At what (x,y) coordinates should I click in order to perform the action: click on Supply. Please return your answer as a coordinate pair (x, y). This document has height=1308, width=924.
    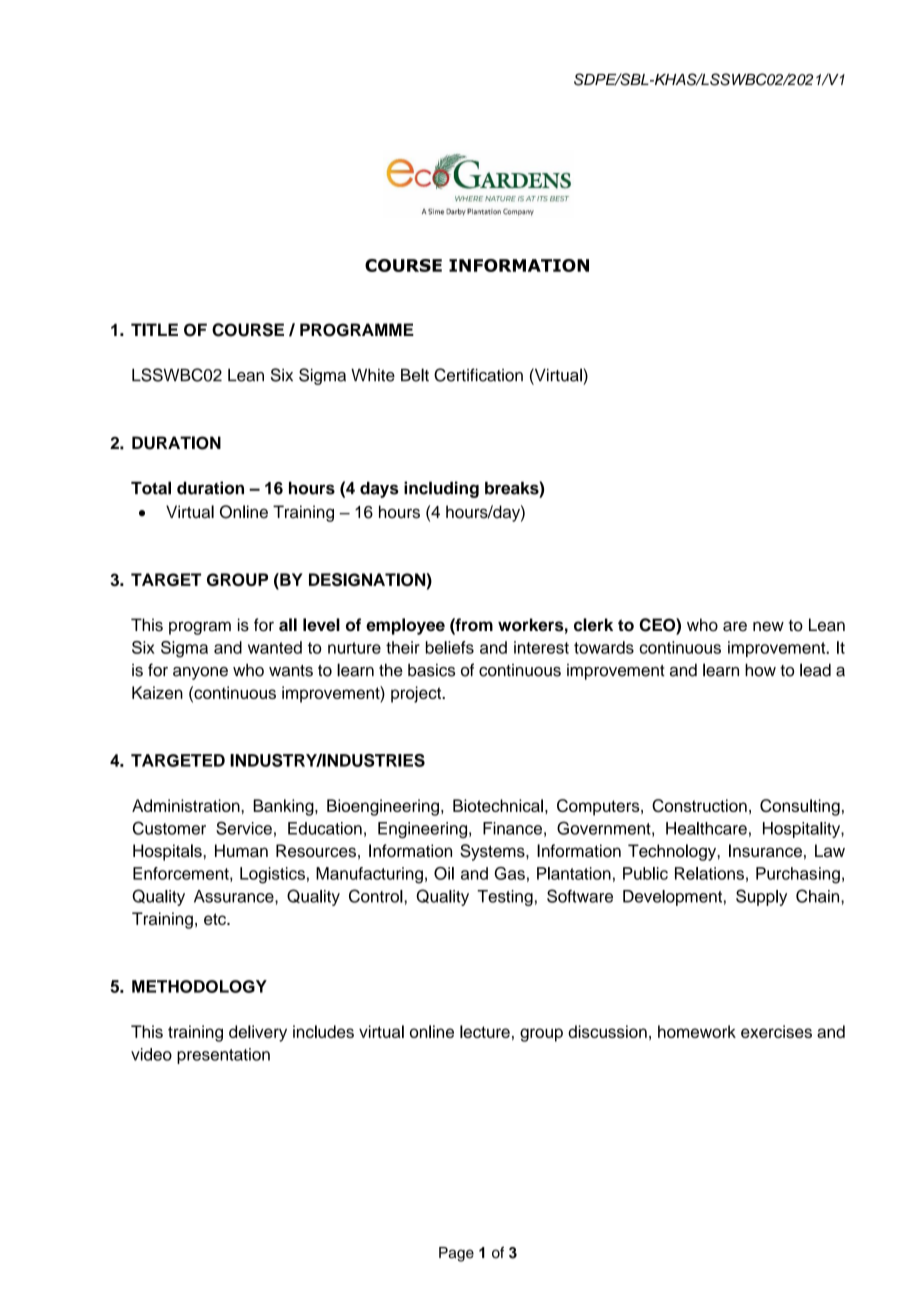
    Looking at the image, I should click on (761, 897).
